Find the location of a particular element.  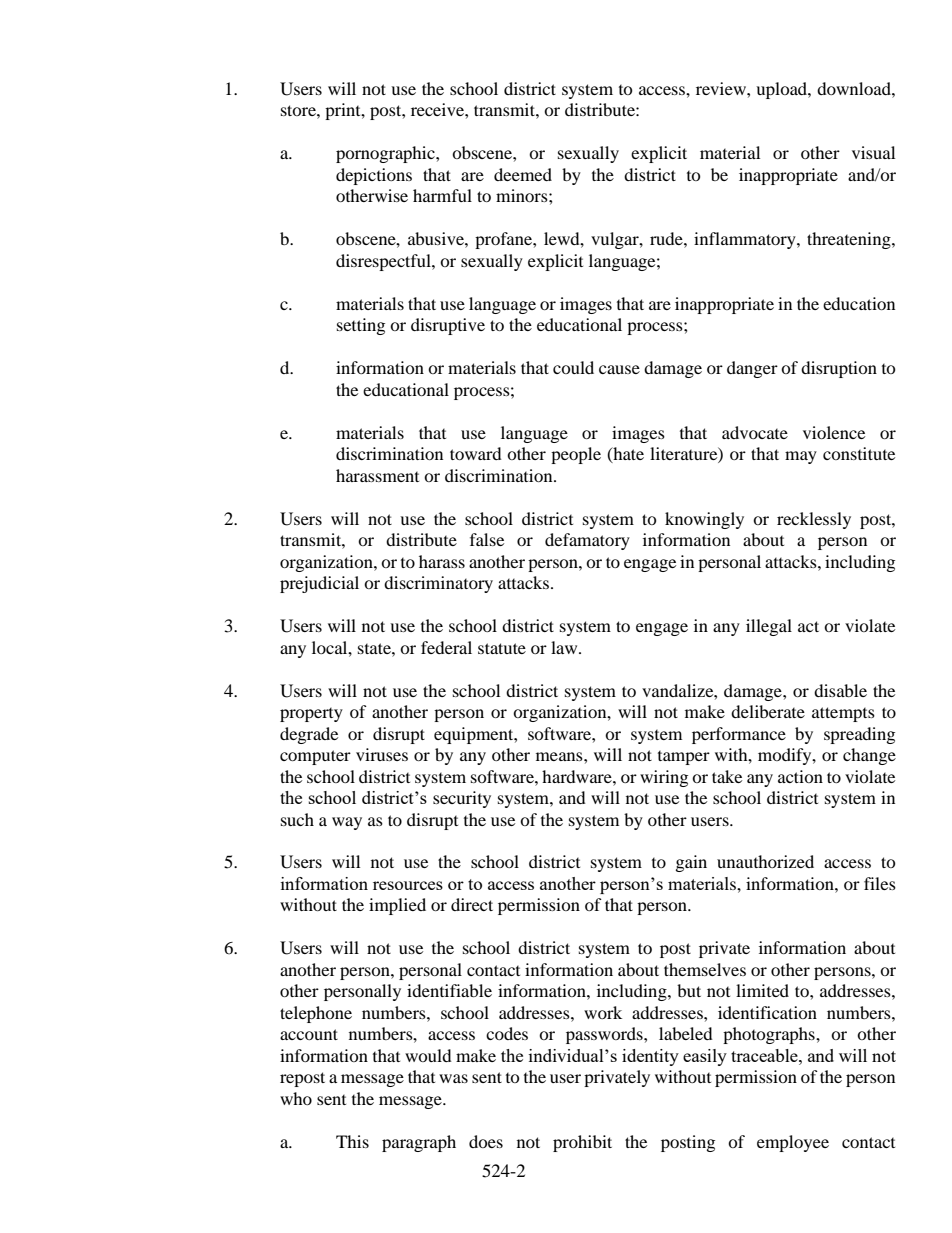

visual is located at coordinates (873, 152).
